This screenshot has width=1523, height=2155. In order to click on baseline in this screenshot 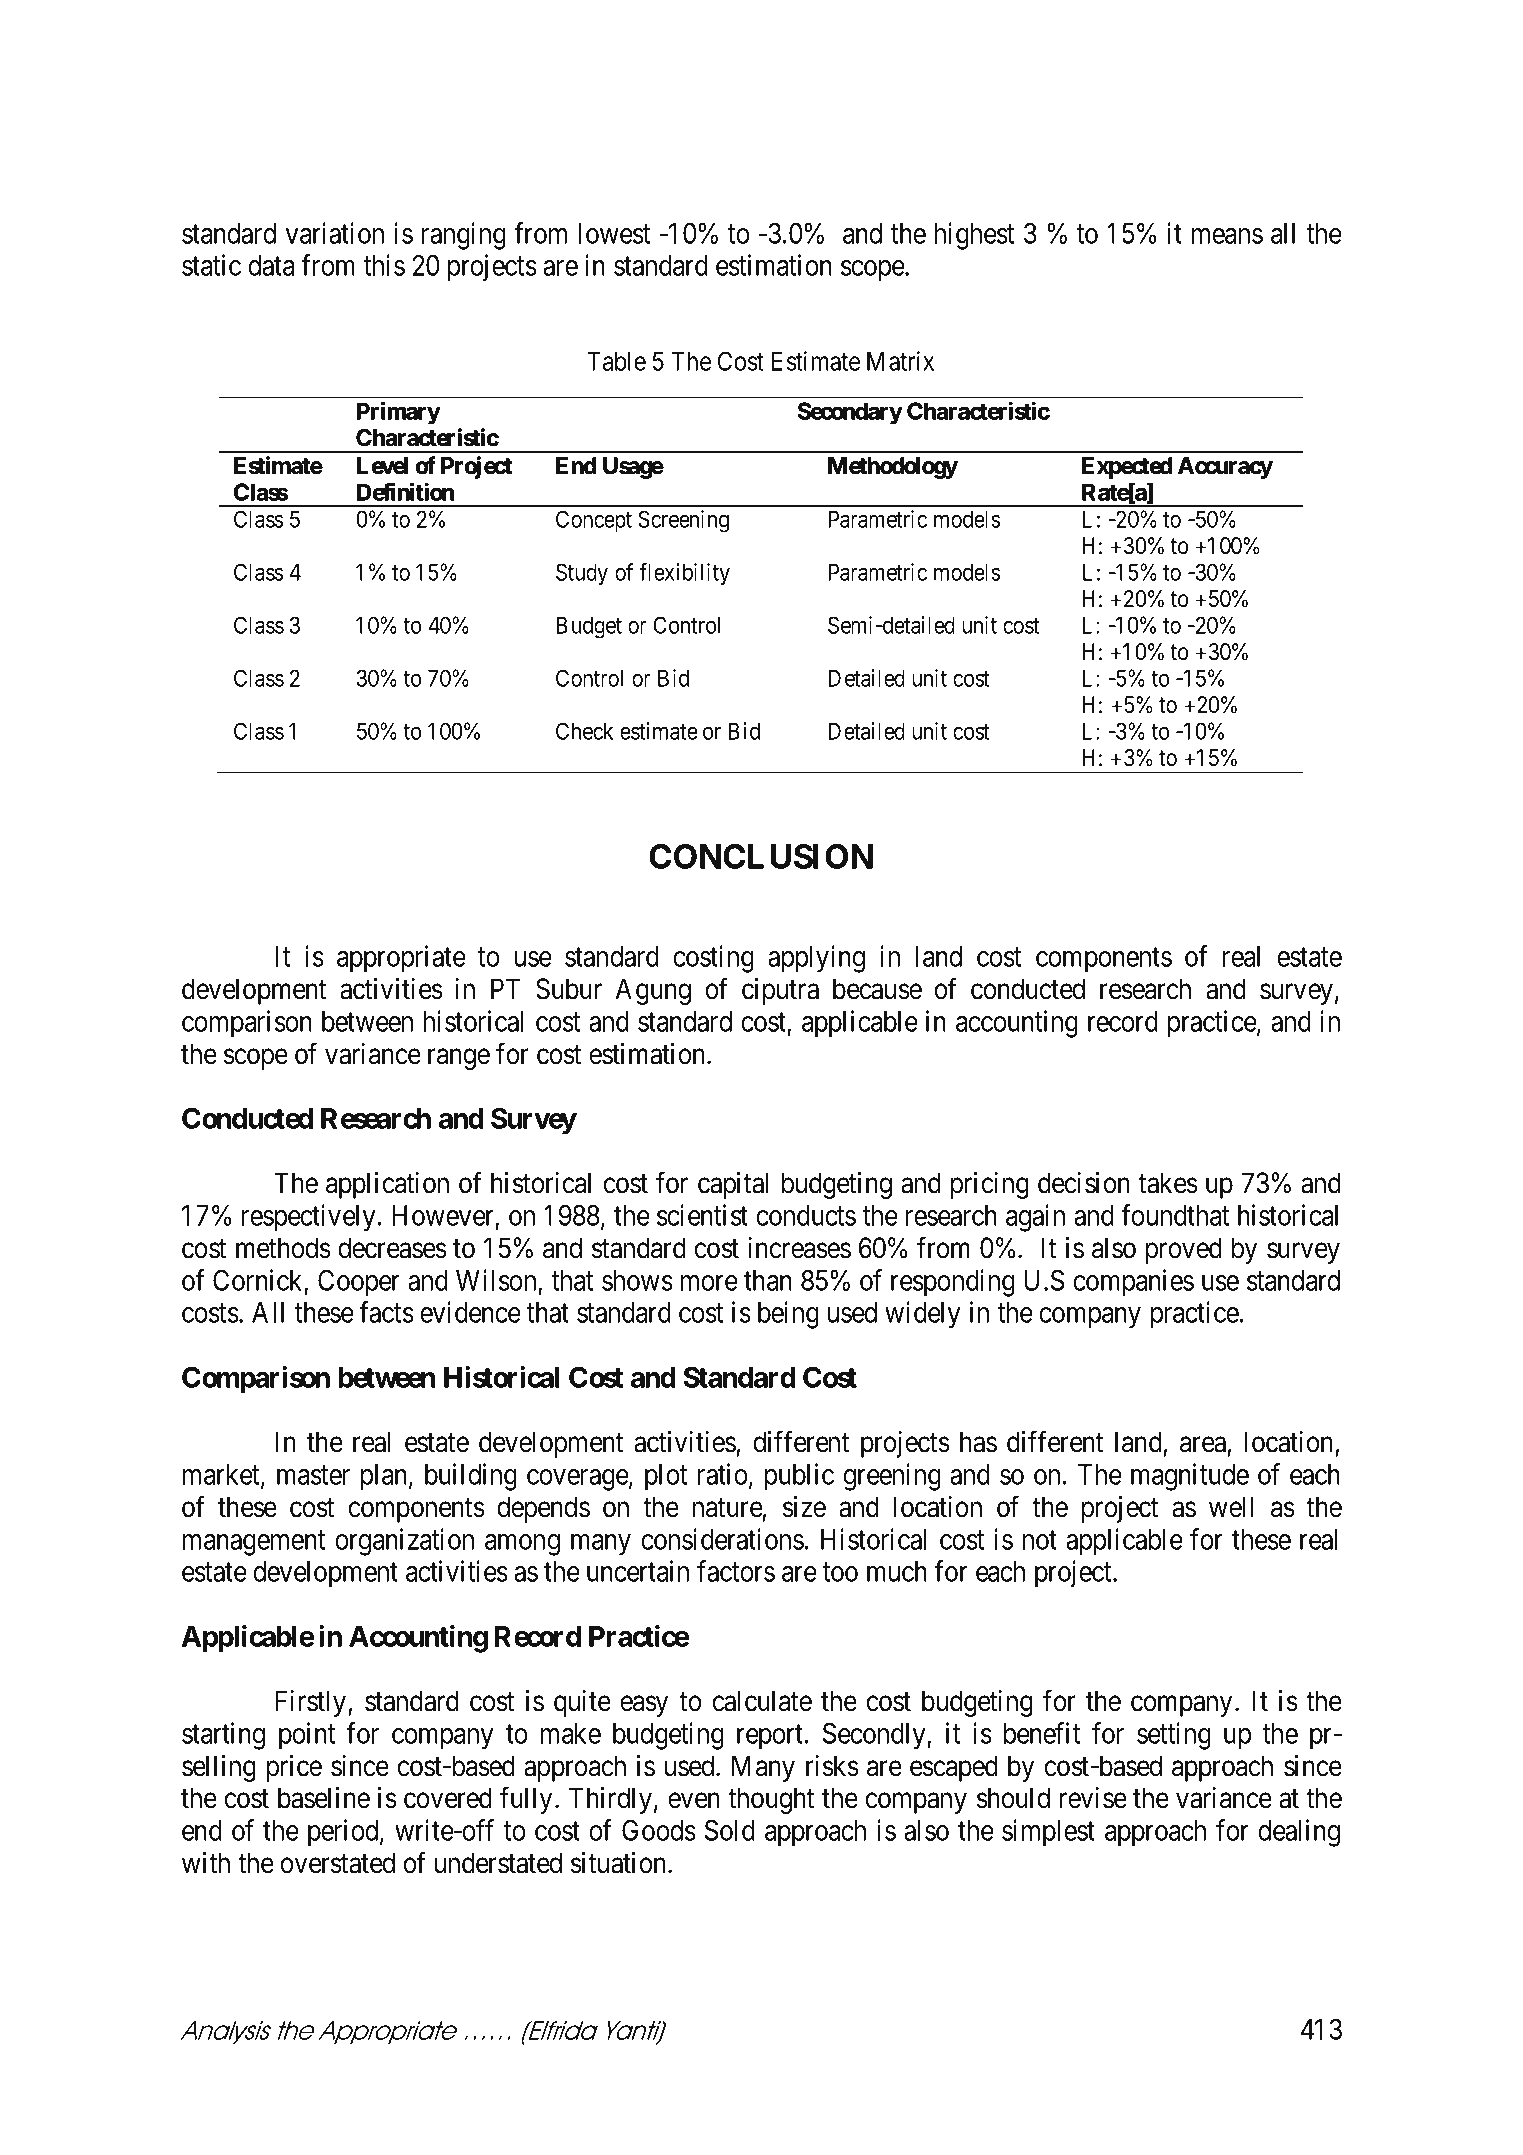, I will do `click(324, 1798)`.
